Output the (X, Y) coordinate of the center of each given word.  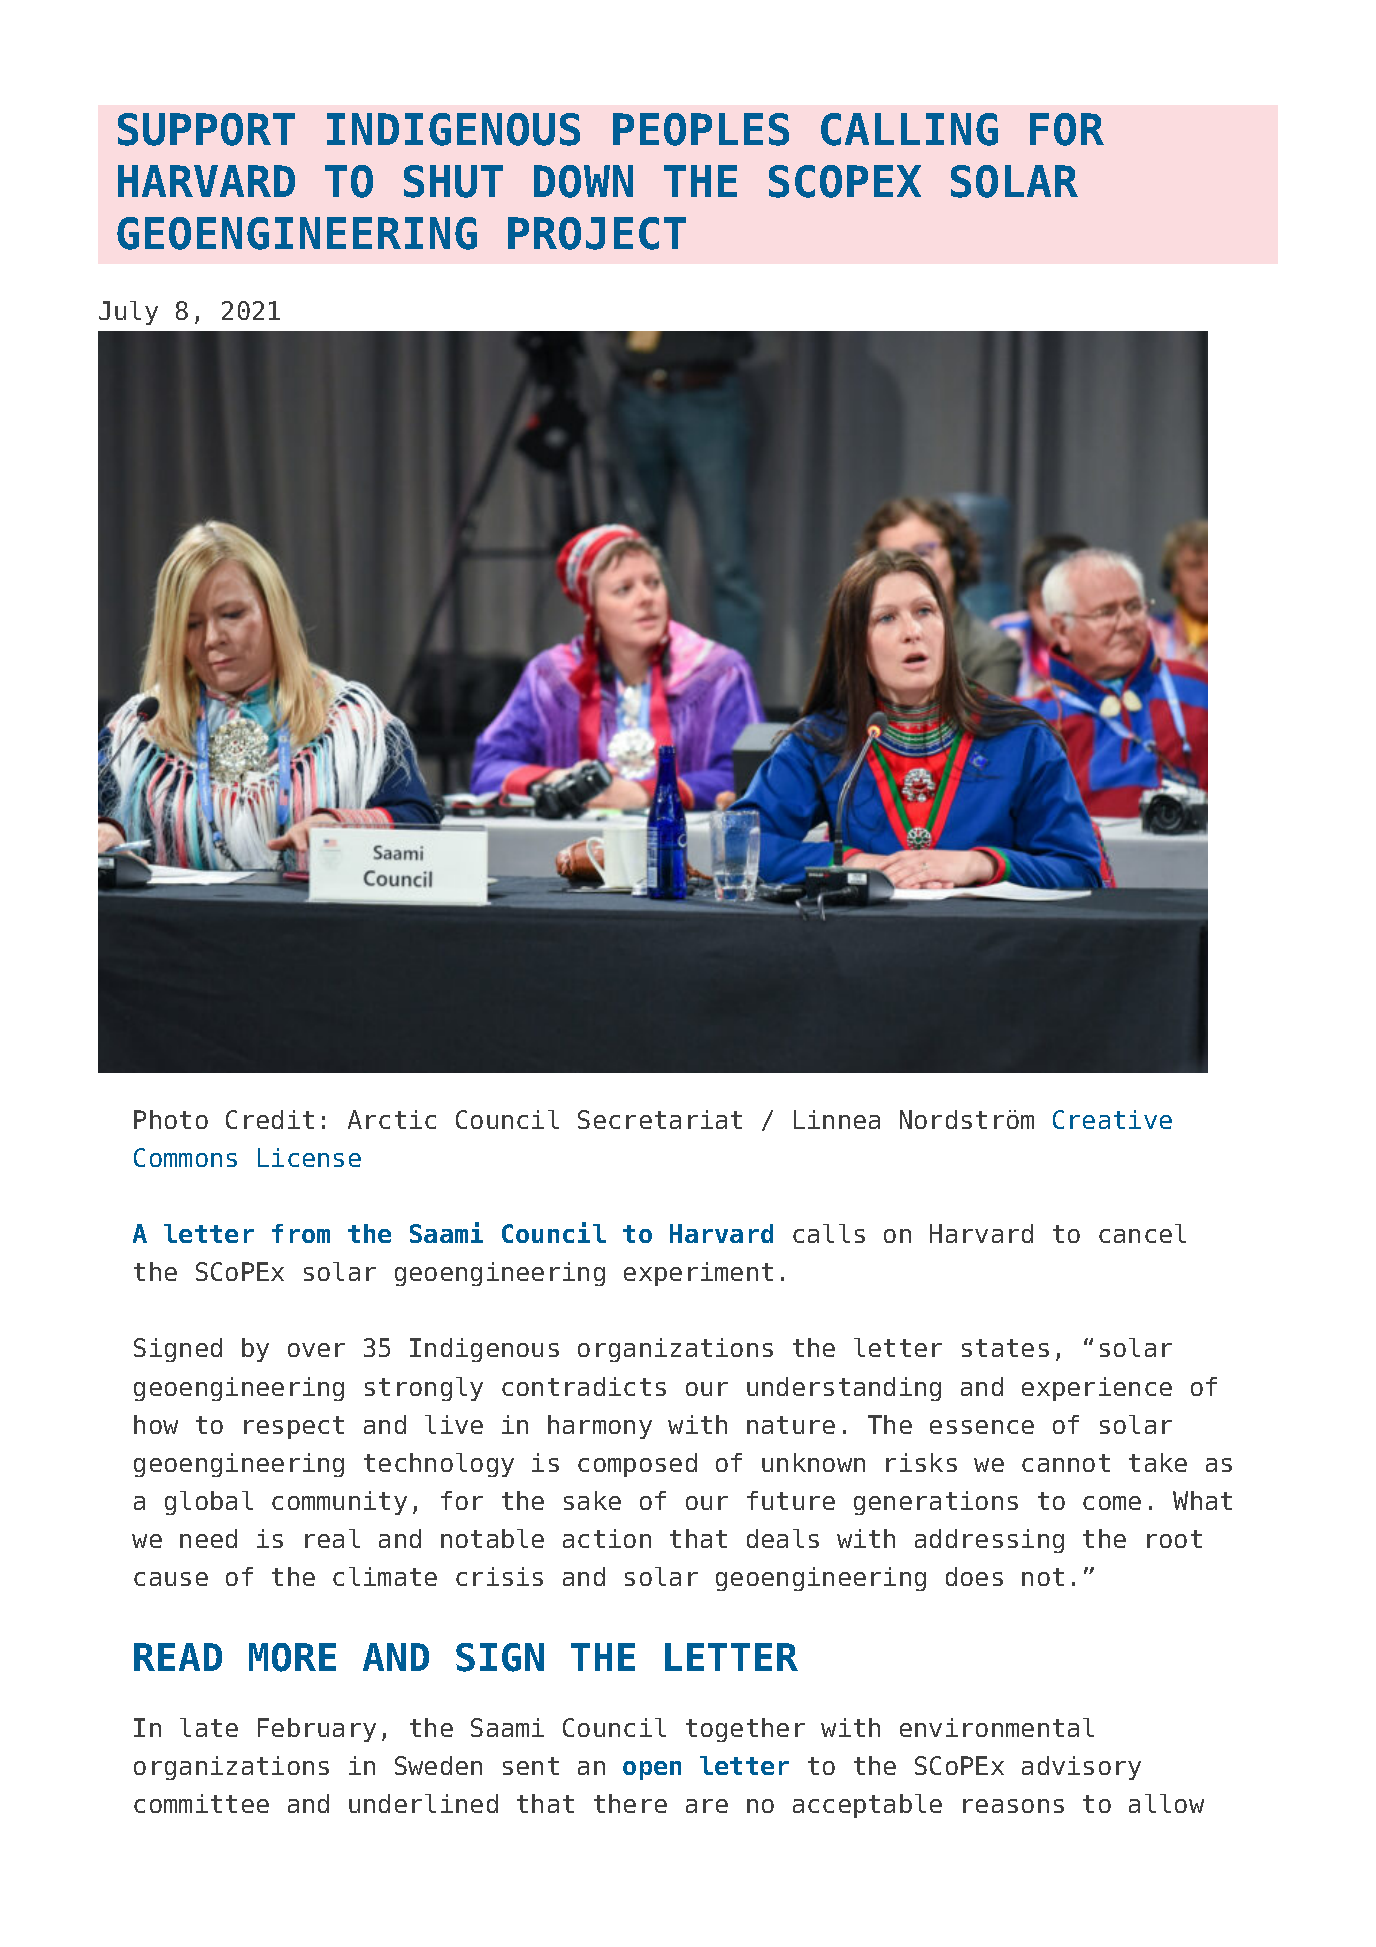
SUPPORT (206, 129)
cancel (1142, 1233)
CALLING (909, 129)
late (209, 1727)
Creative (1112, 1119)
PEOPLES (701, 129)
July (128, 313)
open (652, 1770)
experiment (698, 1274)
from (301, 1233)
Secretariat (660, 1119)
